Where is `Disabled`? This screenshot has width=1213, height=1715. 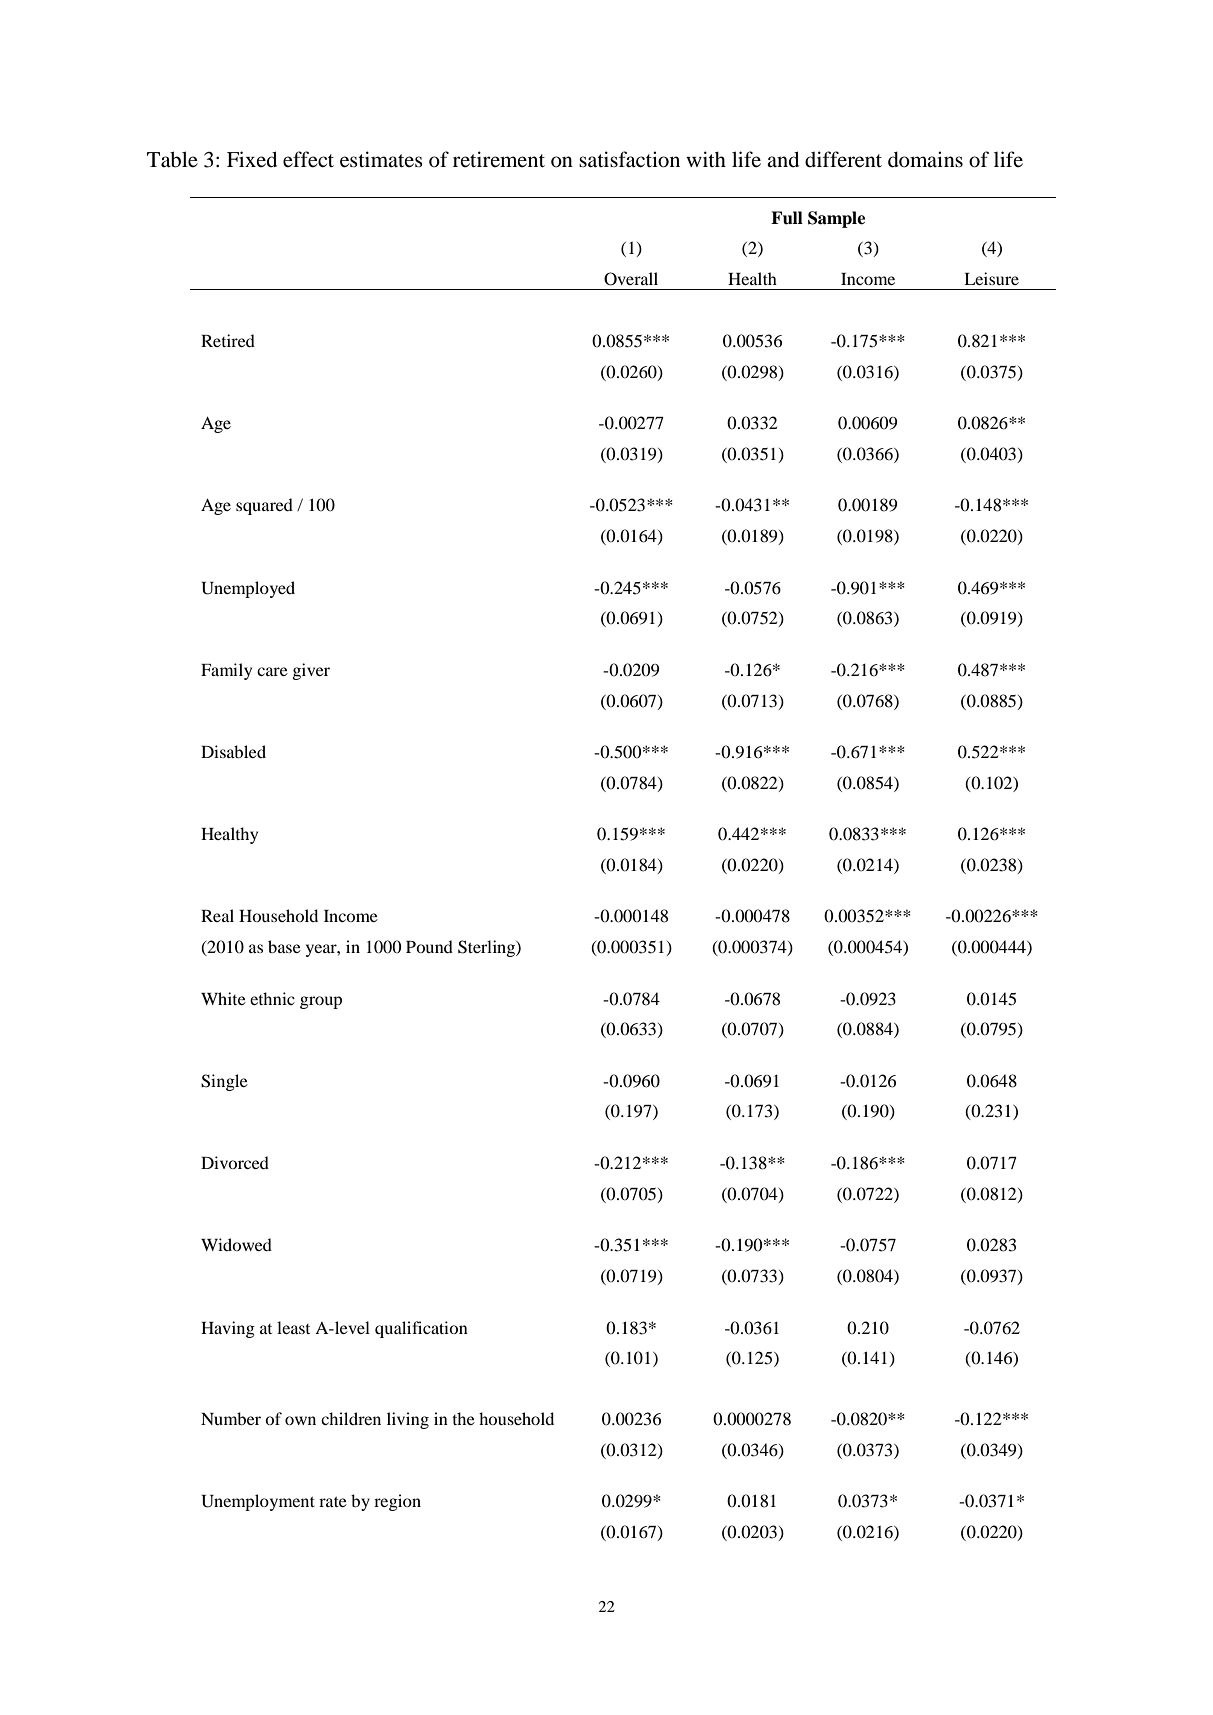 Disabled is located at coordinates (233, 751).
